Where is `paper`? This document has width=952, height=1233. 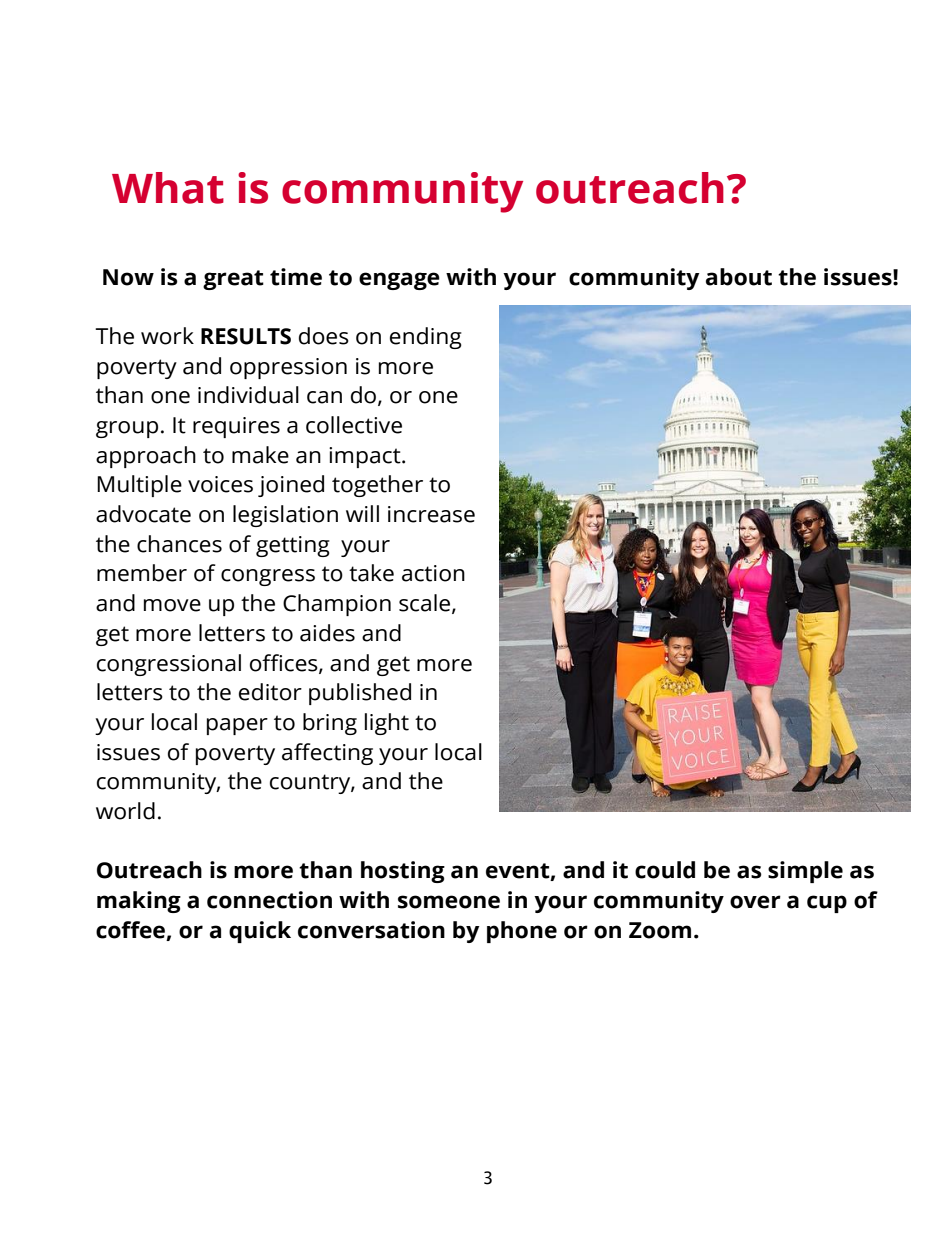
paper is located at coordinates (237, 726).
